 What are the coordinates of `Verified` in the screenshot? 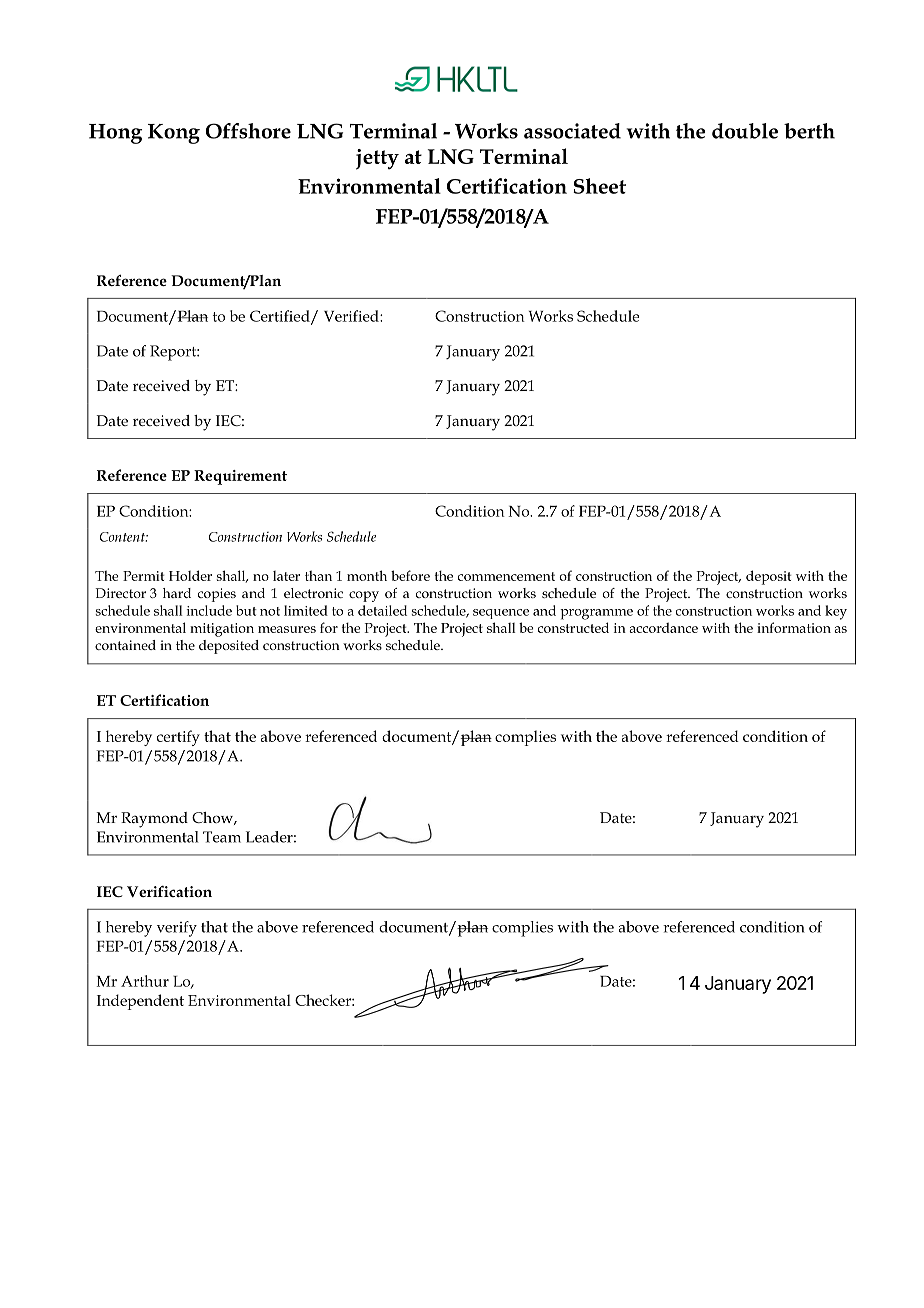 It's located at (352, 316).
